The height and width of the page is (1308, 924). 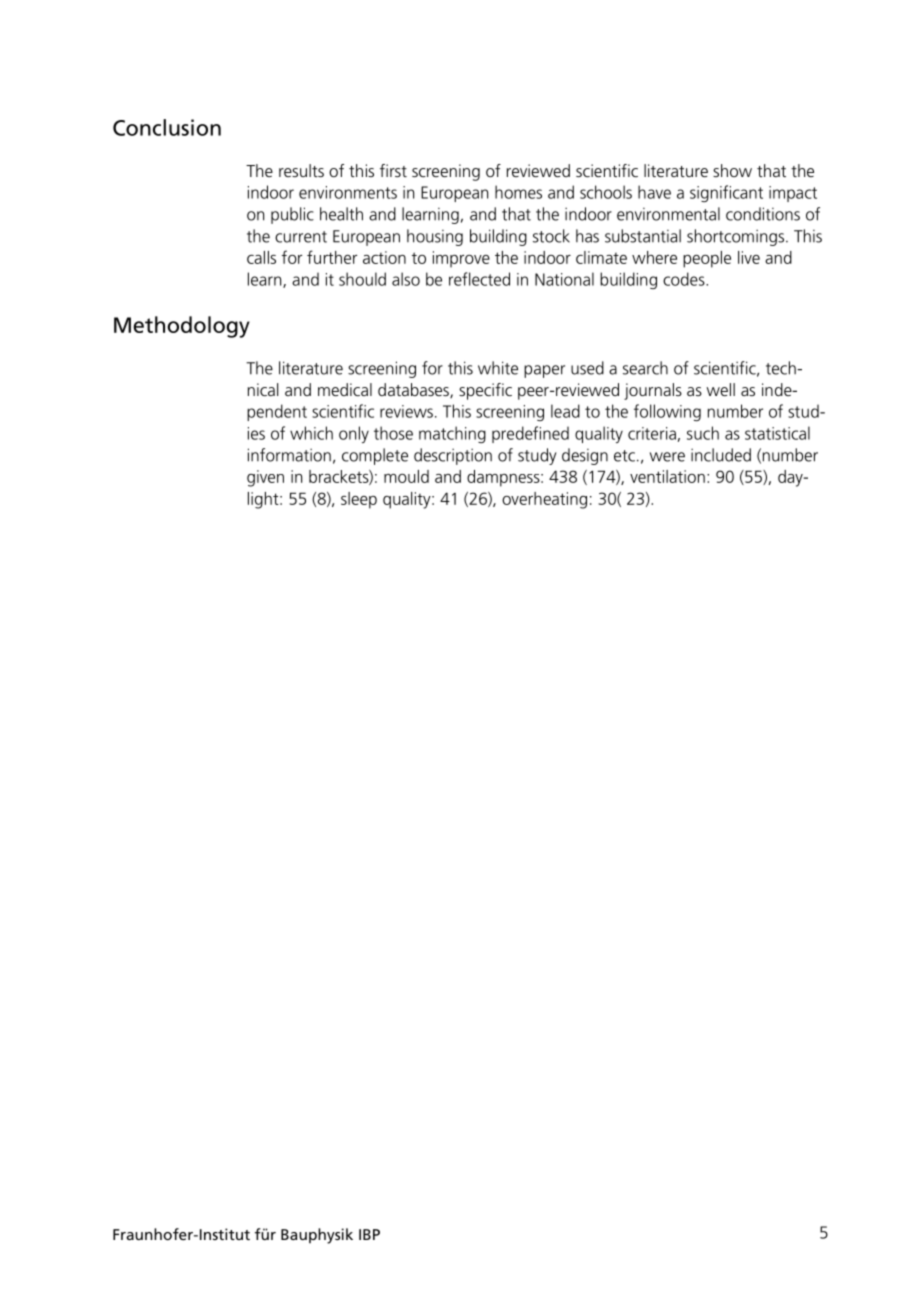 I want to click on homes, so click(x=518, y=192).
